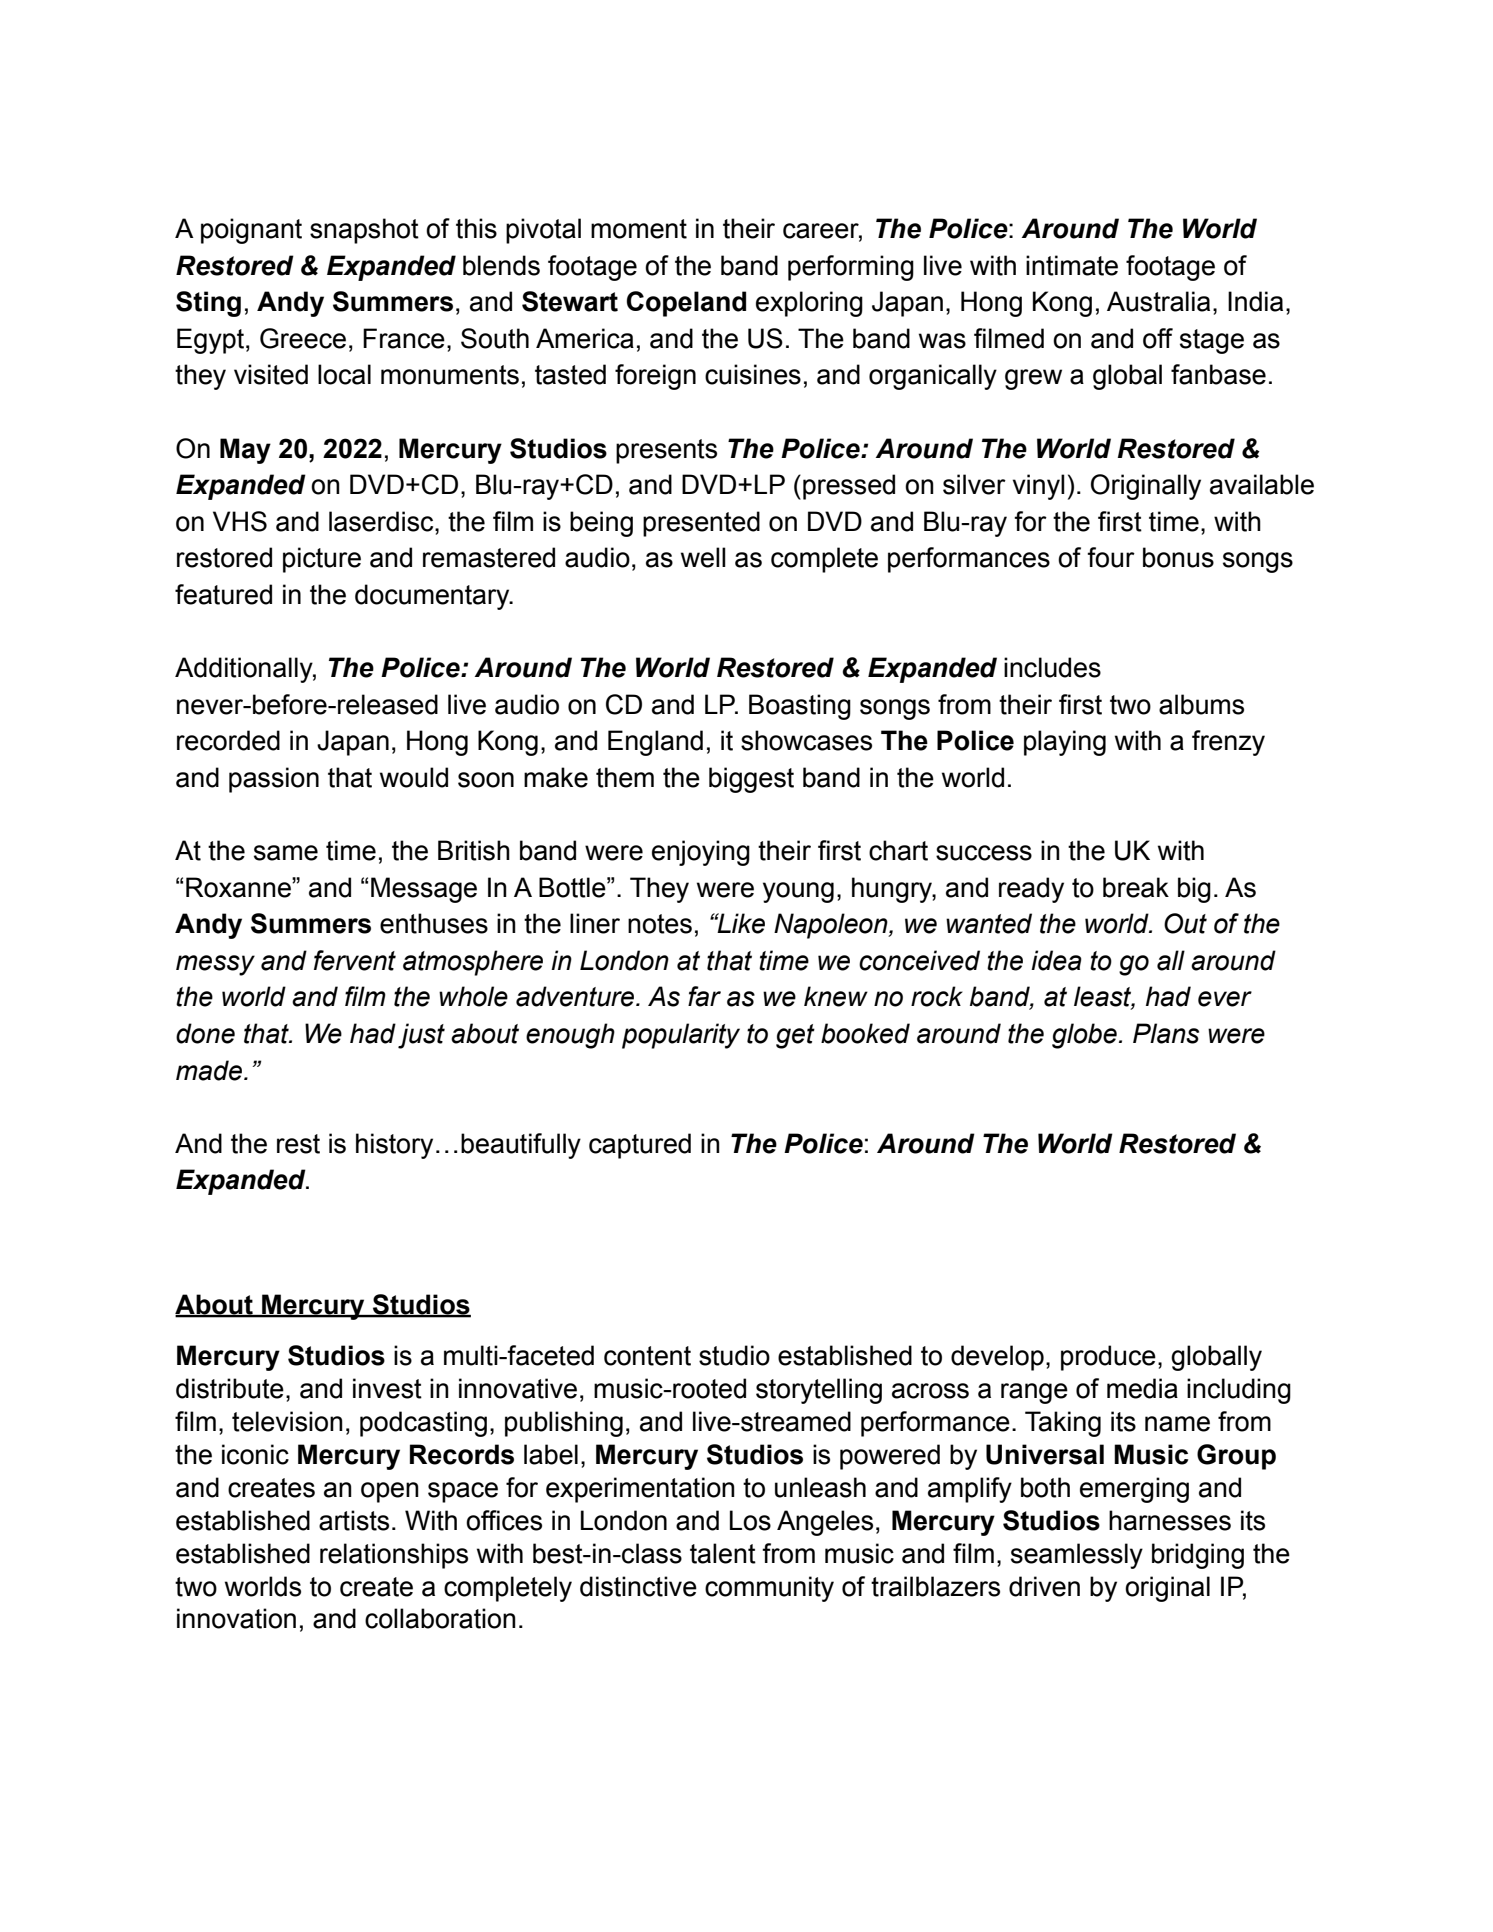 This image has height=1932, width=1493. What do you see at coordinates (640, 1146) in the image?
I see `captured` at bounding box center [640, 1146].
